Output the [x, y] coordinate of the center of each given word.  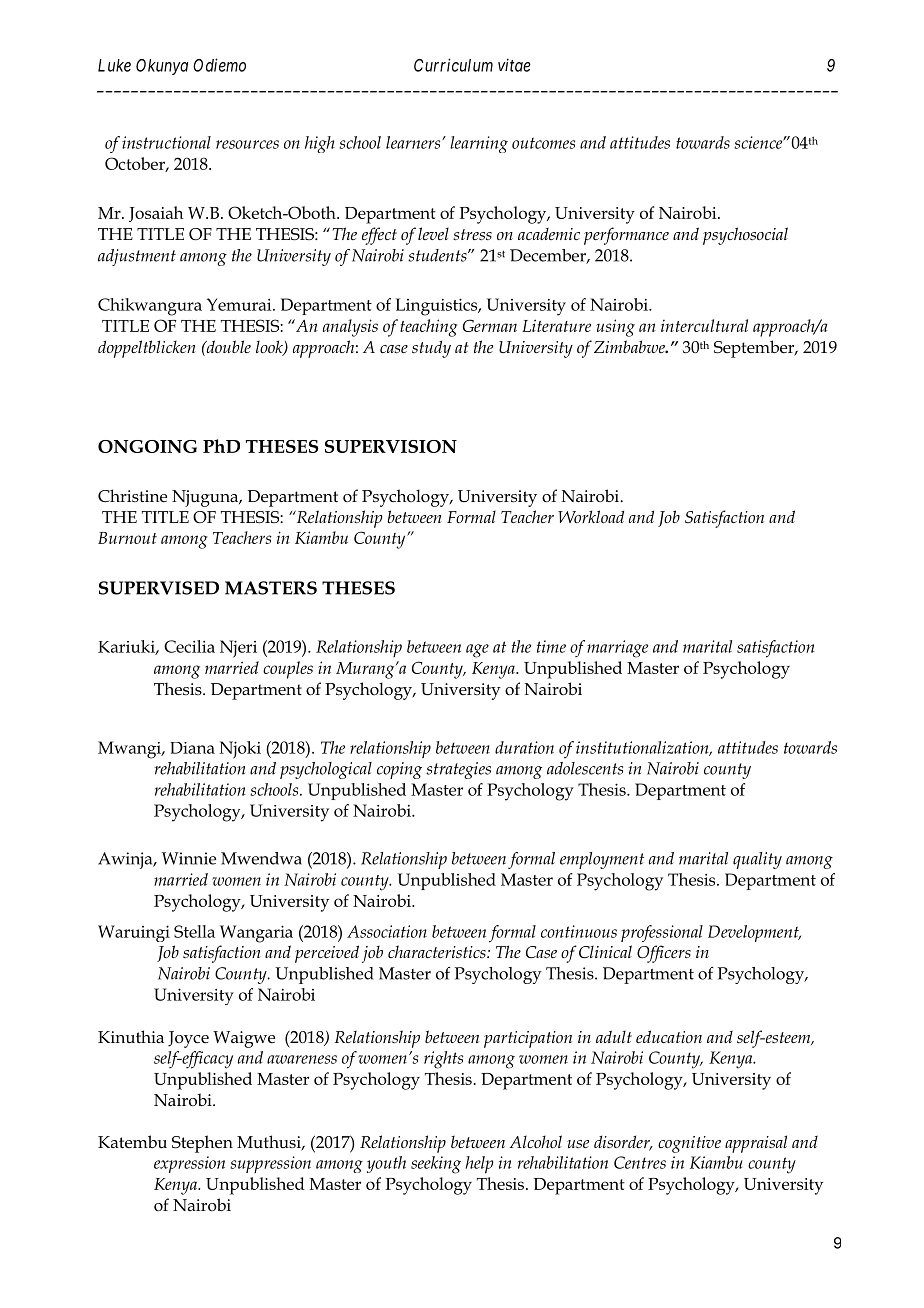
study [431, 349]
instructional [166, 142]
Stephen [202, 1144]
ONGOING [147, 446]
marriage [617, 649]
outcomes [543, 143]
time [551, 646]
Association [387, 931]
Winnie [189, 858]
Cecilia [189, 646]
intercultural [704, 325]
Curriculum [453, 65]
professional [662, 933]
